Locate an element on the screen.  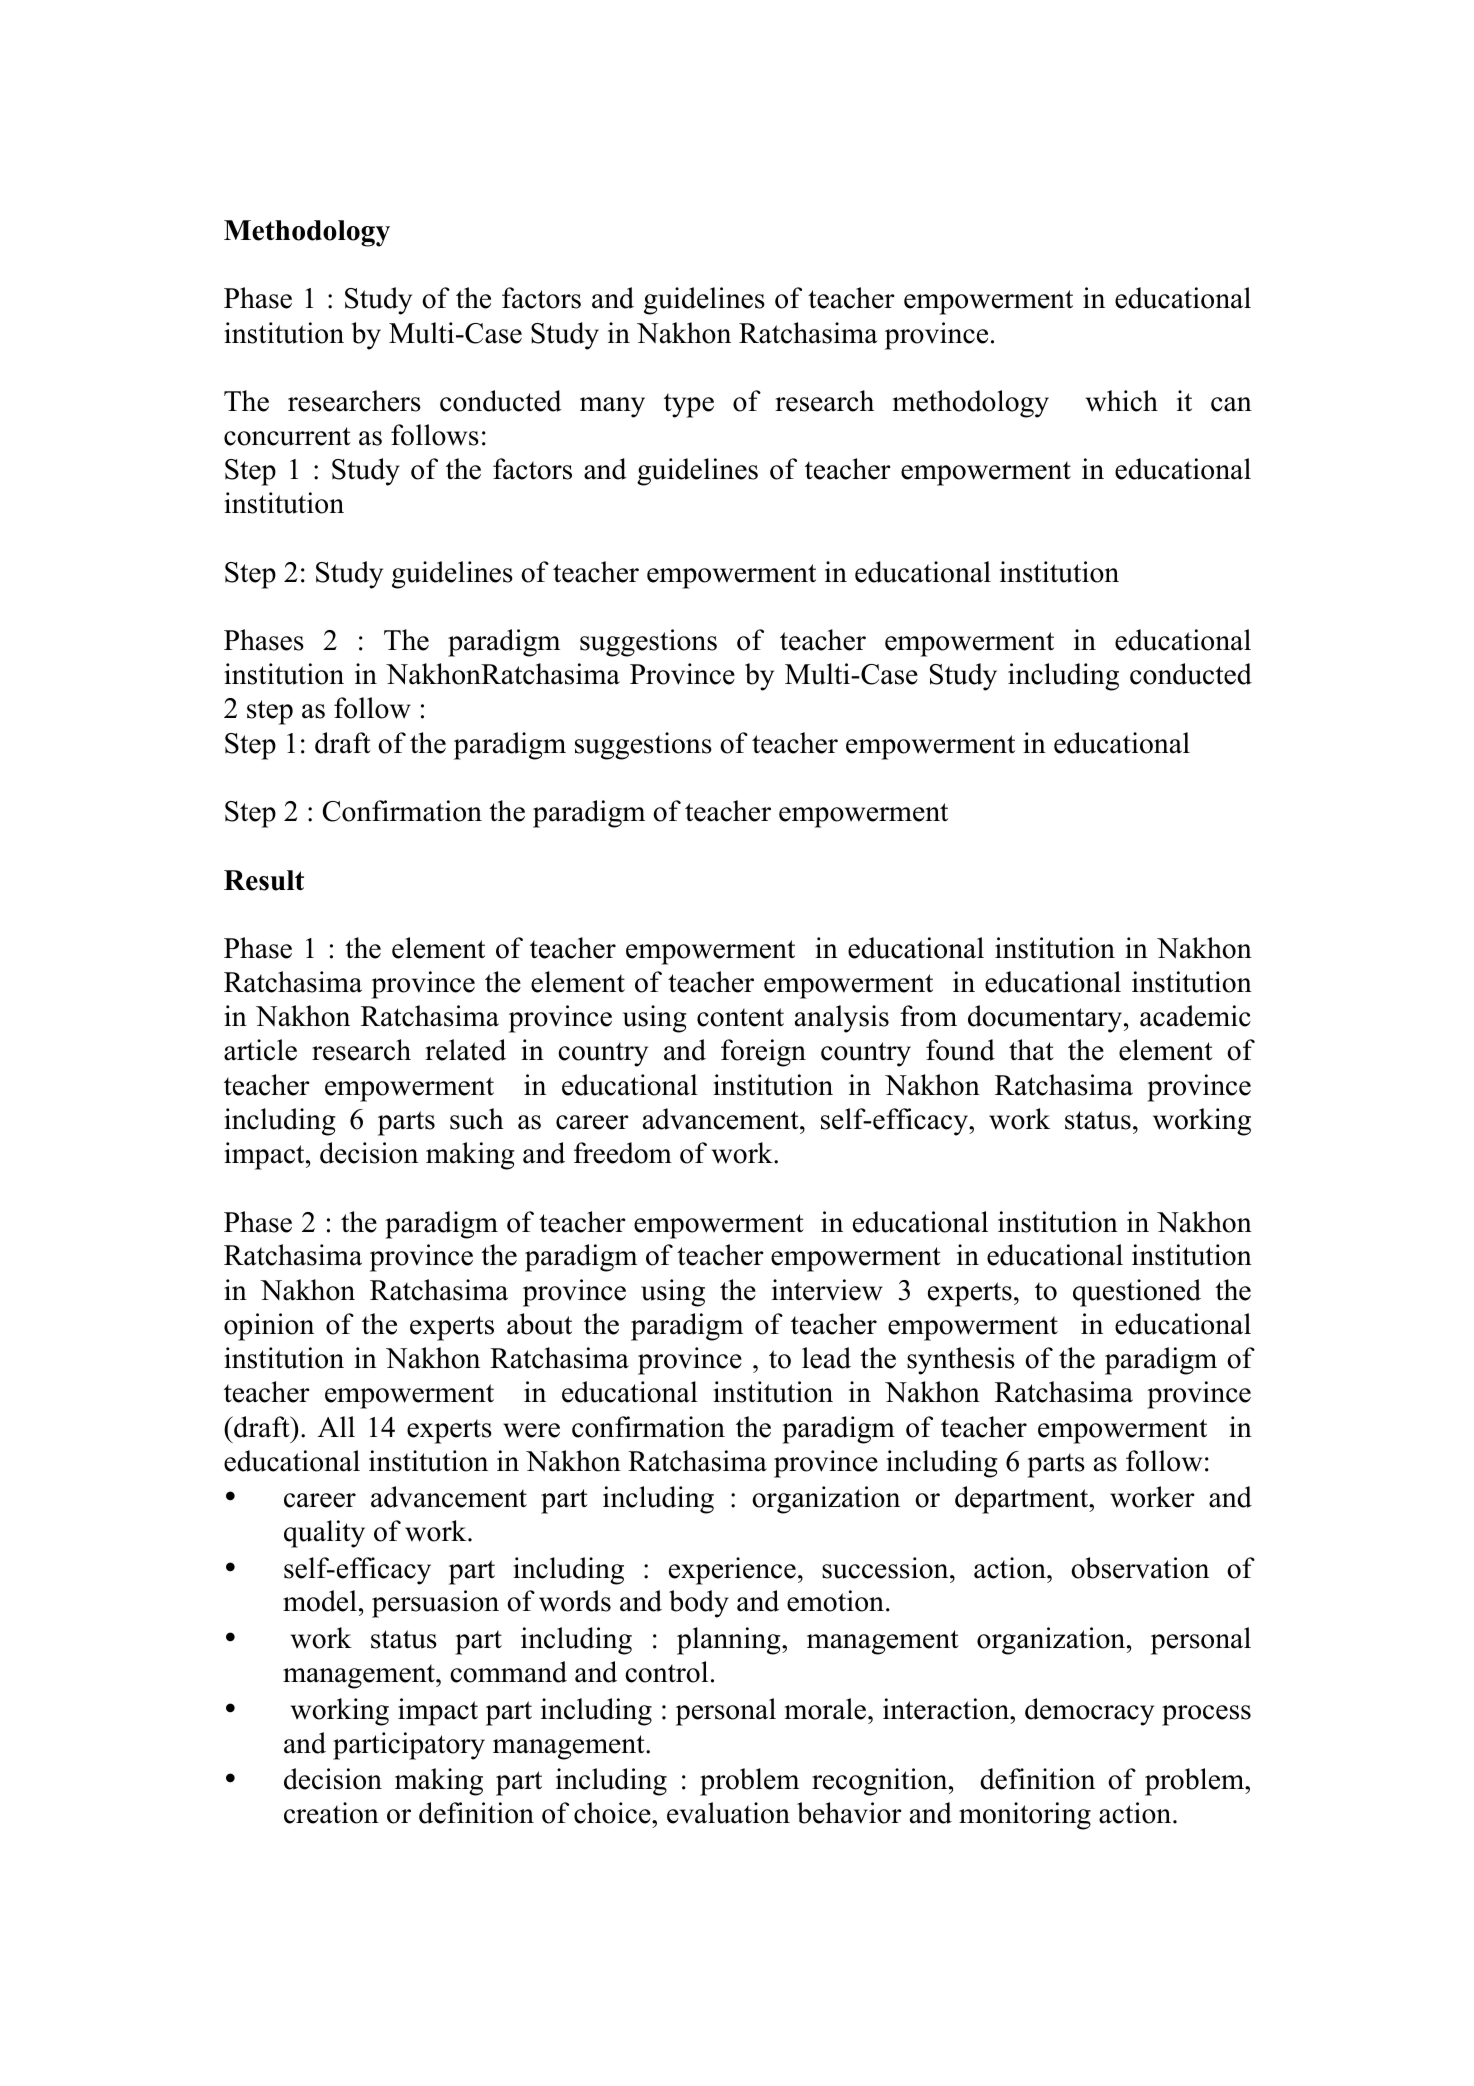
type is located at coordinates (689, 405).
